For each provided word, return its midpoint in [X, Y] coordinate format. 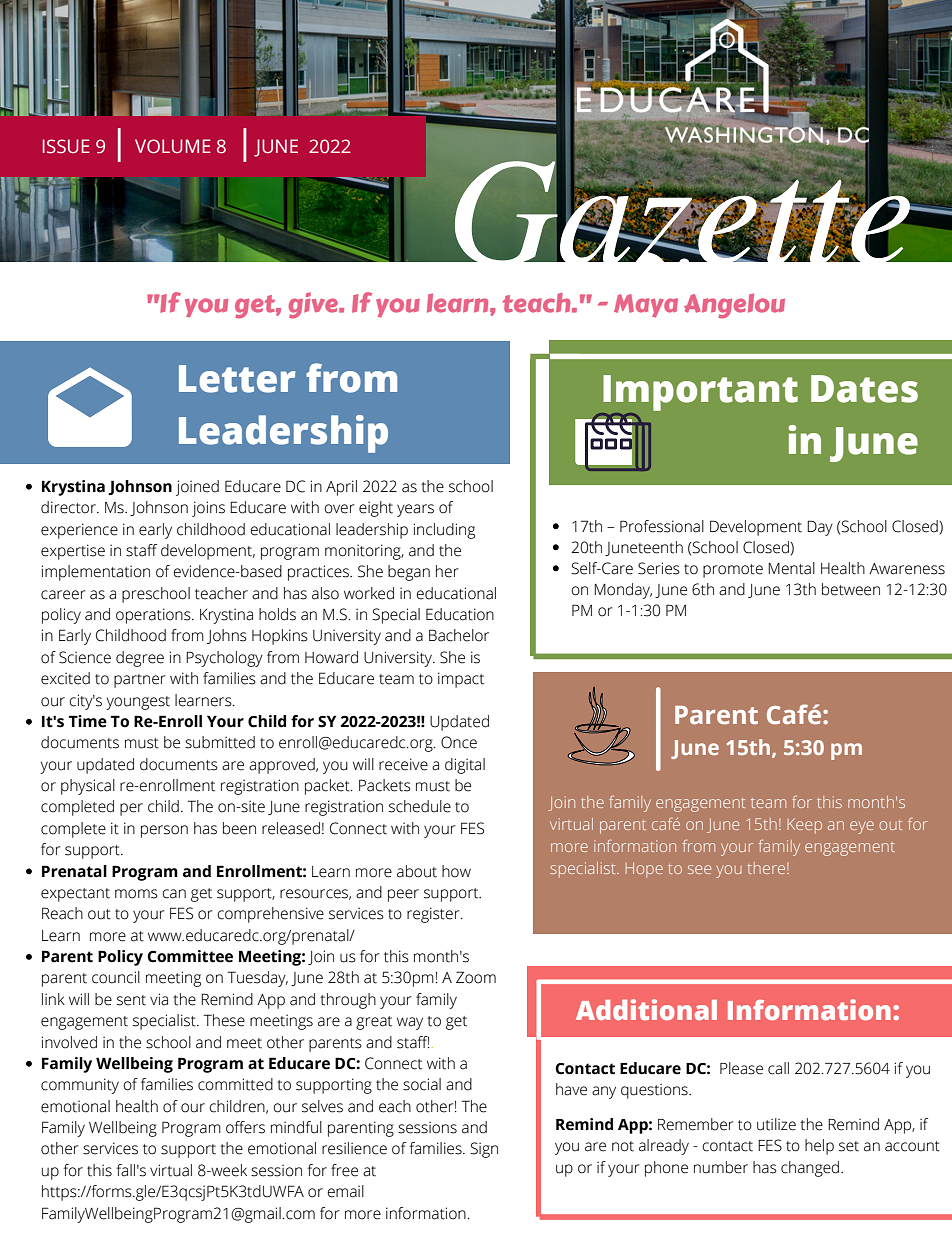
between [851, 589]
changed [811, 1169]
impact [461, 680]
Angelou [734, 306]
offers [245, 1127]
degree [140, 659]
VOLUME [173, 146]
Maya [646, 306]
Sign [484, 1150]
